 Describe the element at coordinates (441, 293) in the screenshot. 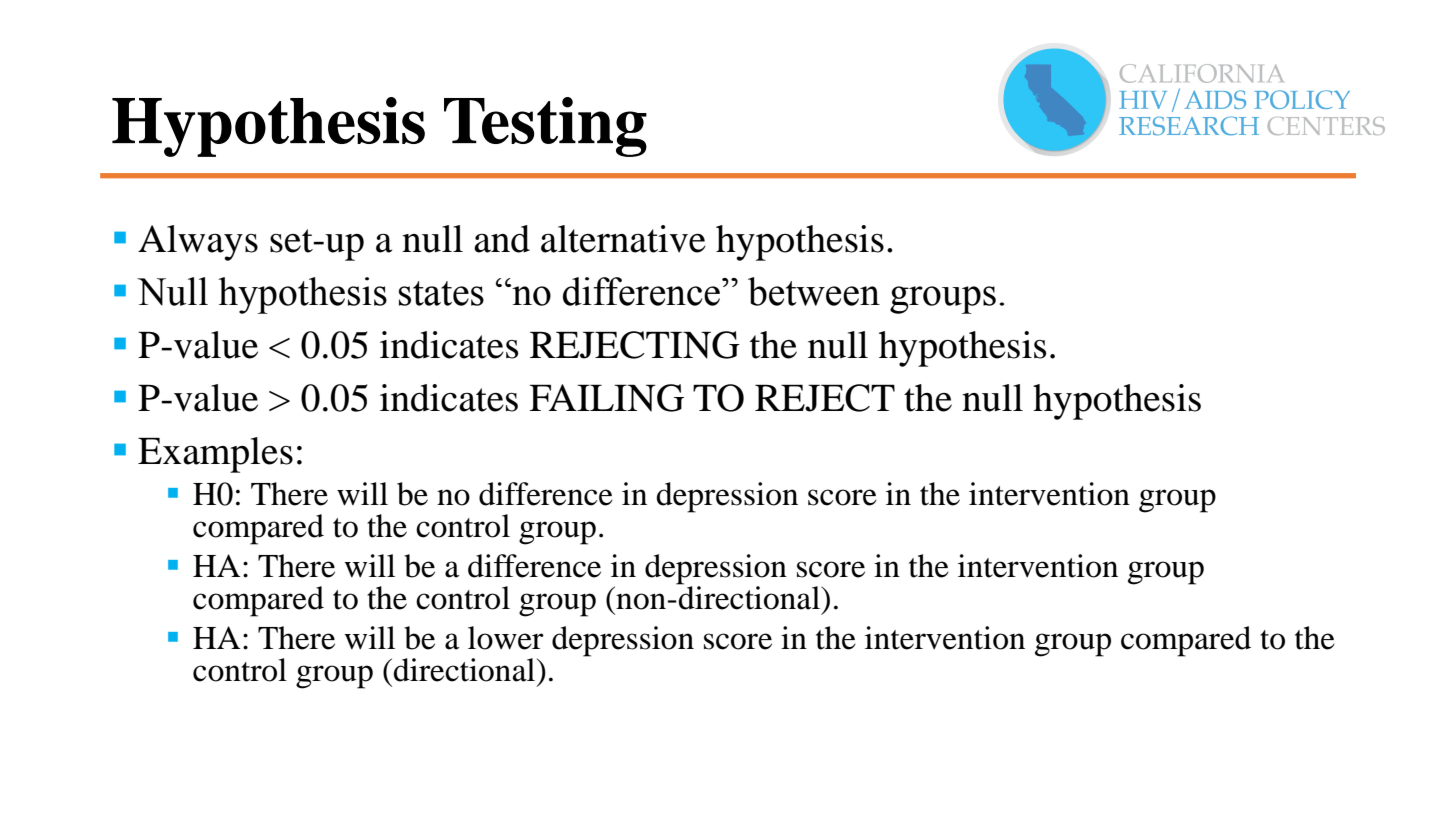

I see `states` at that location.
